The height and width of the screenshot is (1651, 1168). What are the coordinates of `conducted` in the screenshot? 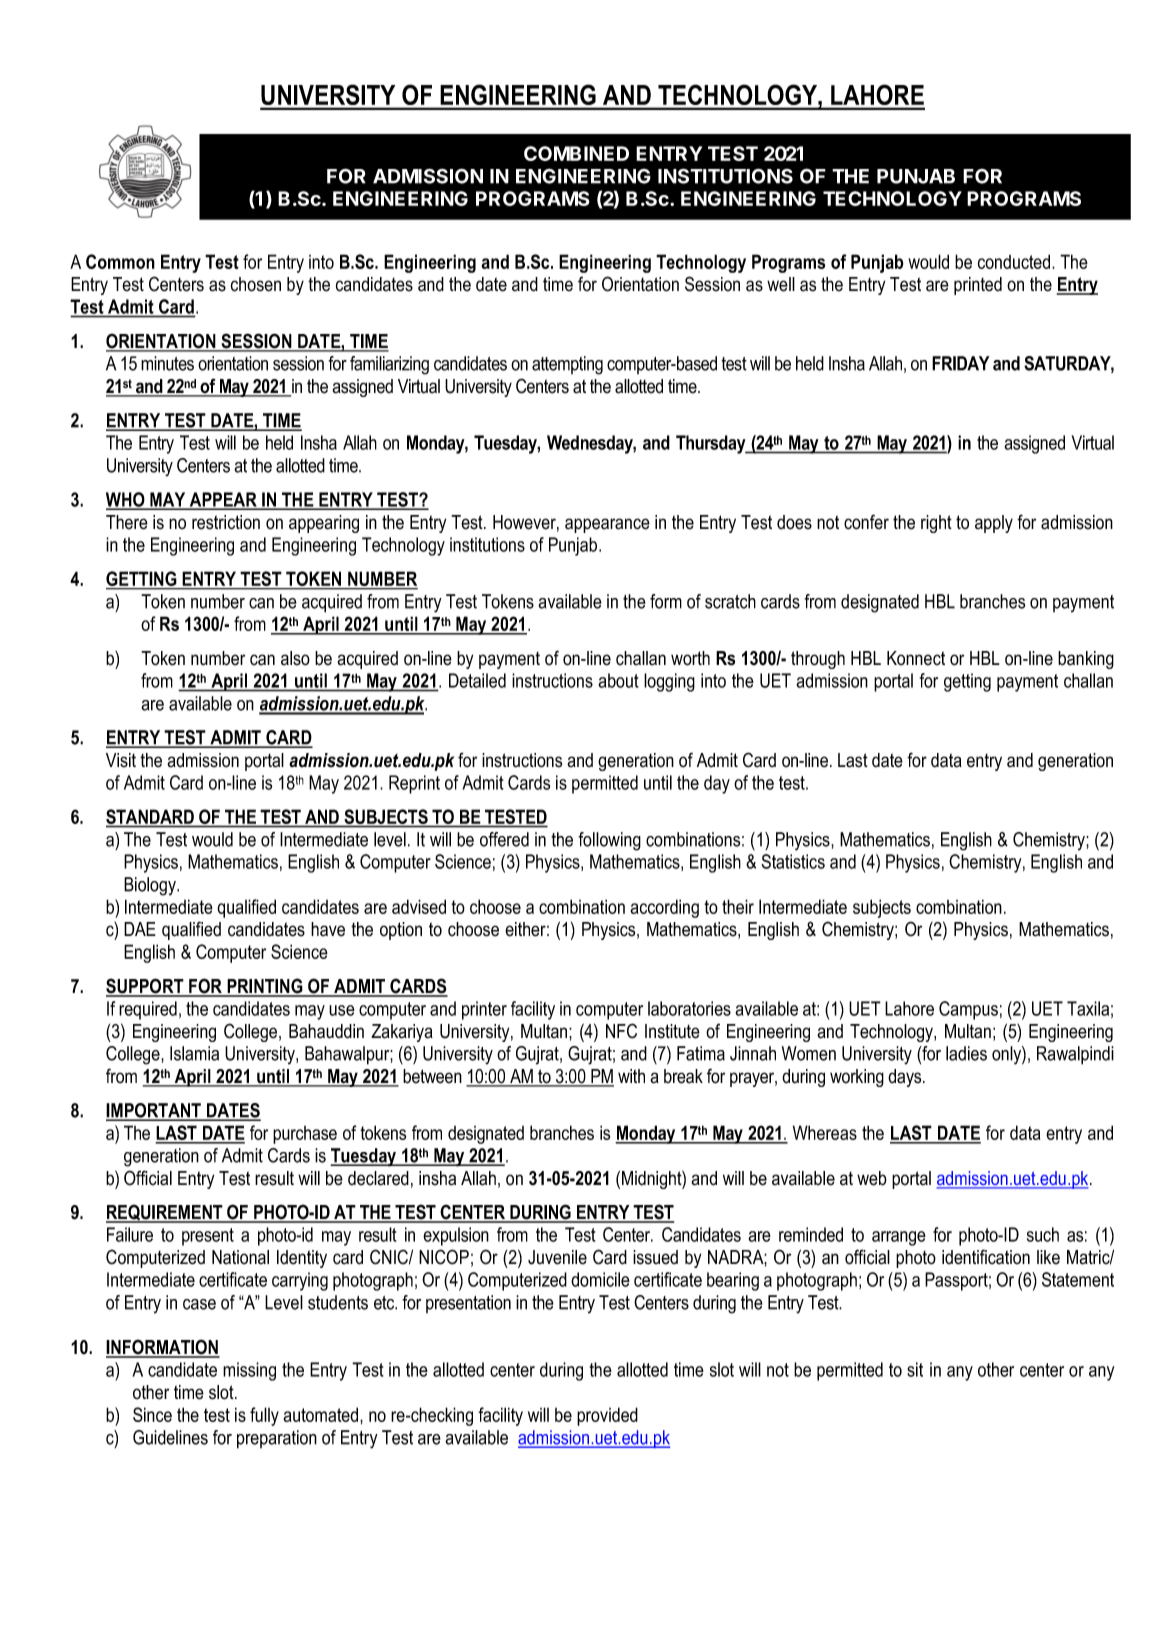 It's located at (1015, 261).
